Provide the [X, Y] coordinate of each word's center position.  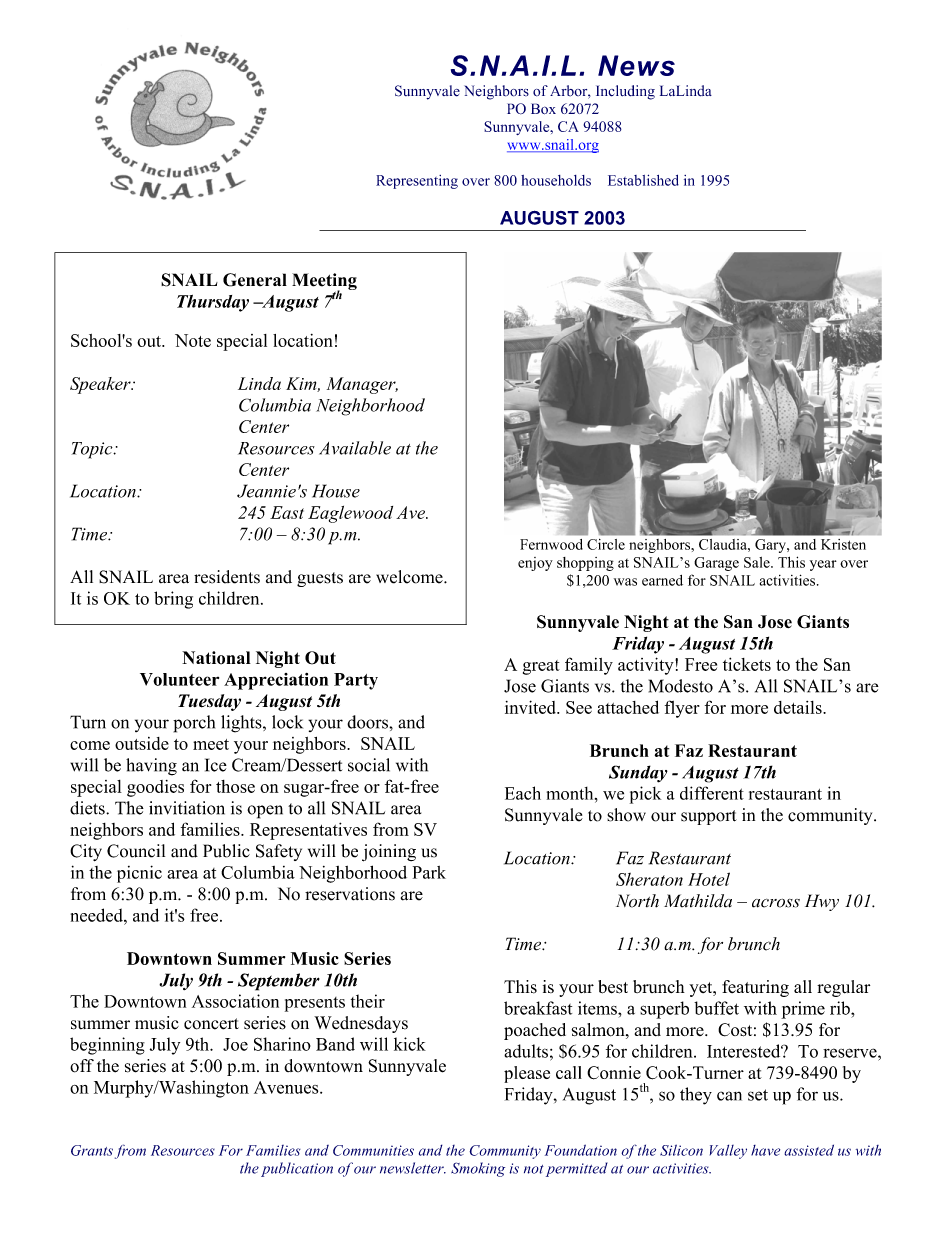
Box [543, 109]
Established [643, 180]
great [541, 667]
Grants [92, 1150]
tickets [747, 664]
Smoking [478, 1169]
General [255, 280]
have [765, 1150]
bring [173, 600]
